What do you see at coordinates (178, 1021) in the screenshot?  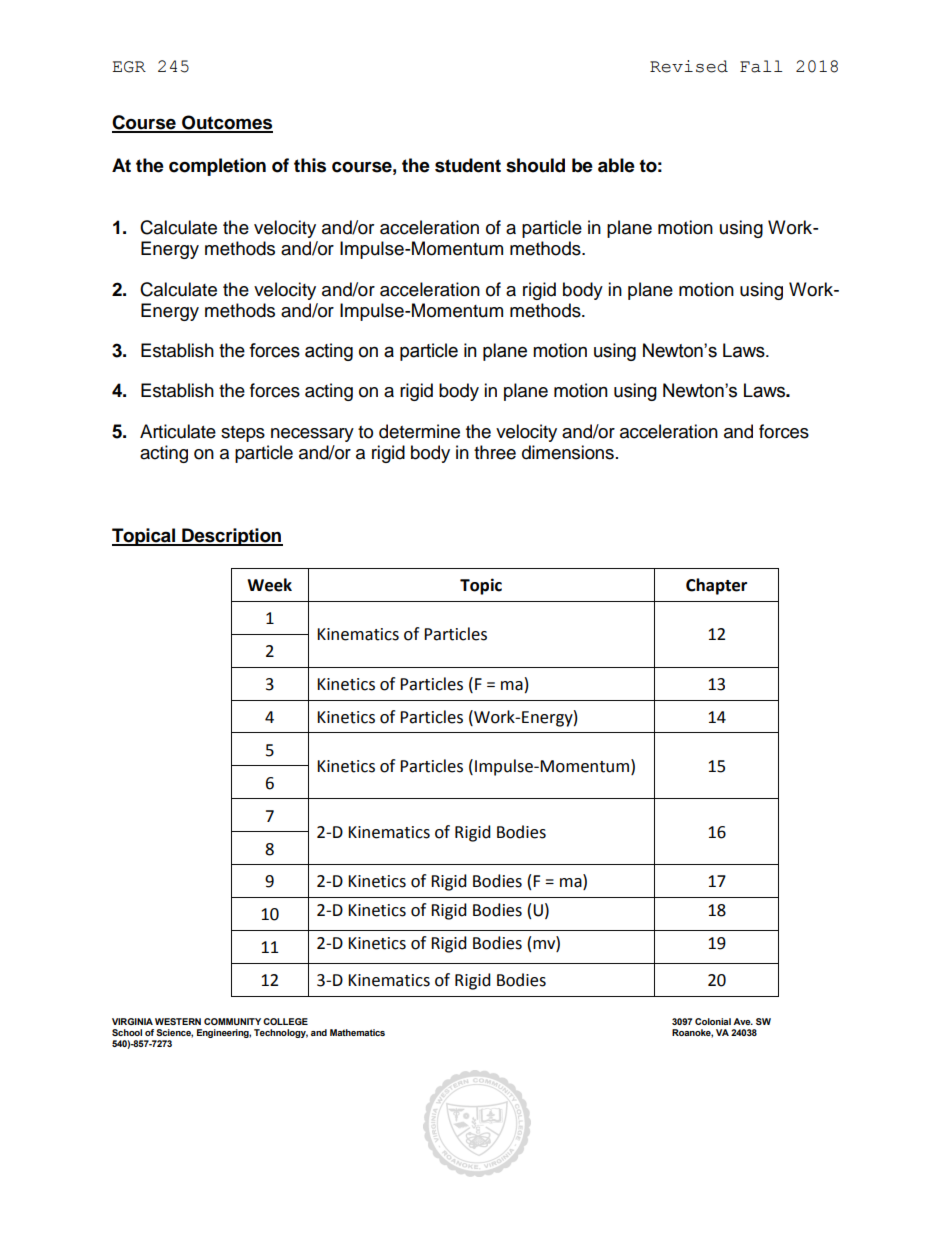 I see `WESTERN` at bounding box center [178, 1021].
